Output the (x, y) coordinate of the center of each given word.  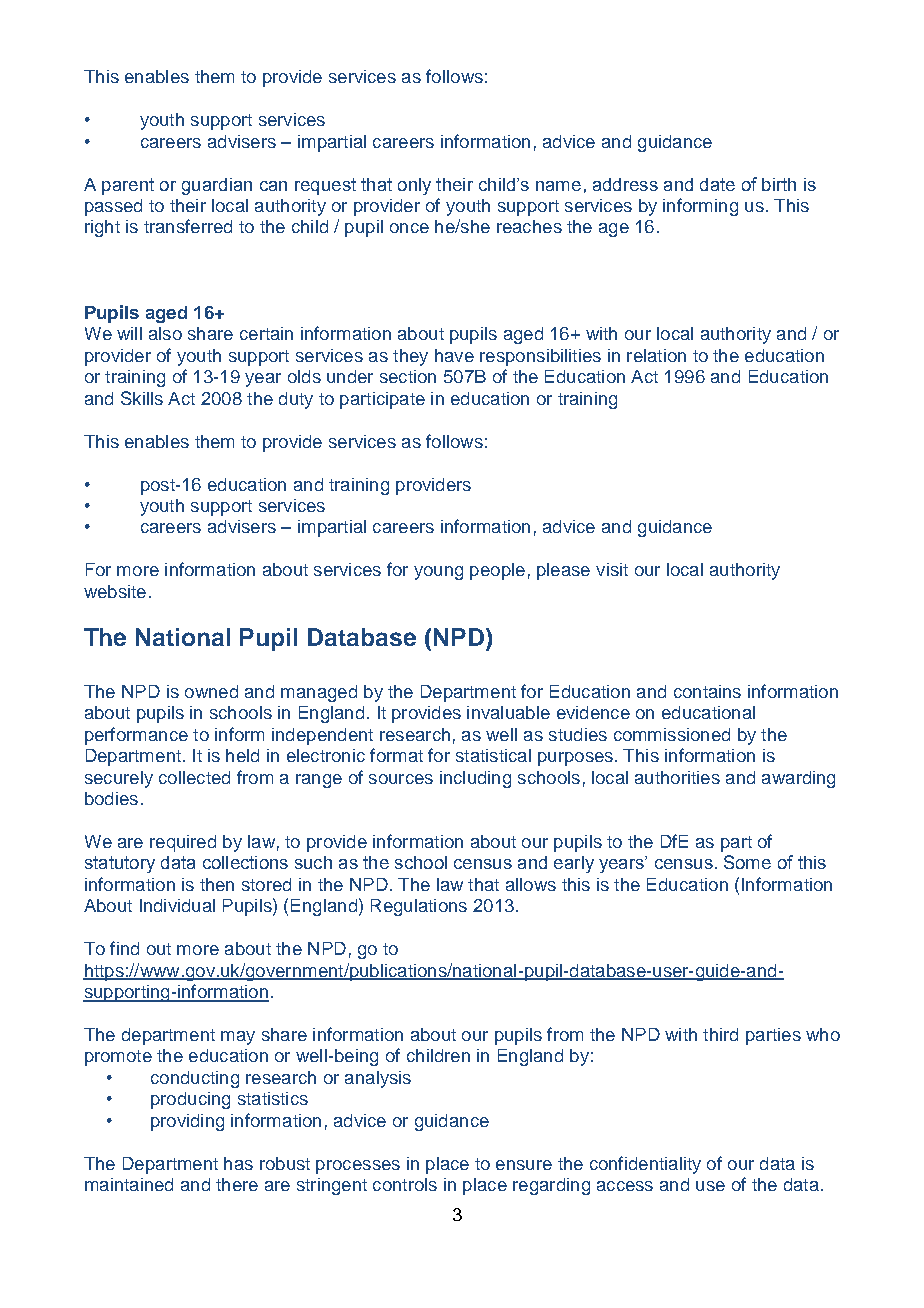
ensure (524, 1165)
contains (707, 691)
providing (187, 1122)
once (409, 228)
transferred (188, 226)
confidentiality (645, 1165)
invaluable (508, 712)
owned (211, 691)
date (717, 184)
